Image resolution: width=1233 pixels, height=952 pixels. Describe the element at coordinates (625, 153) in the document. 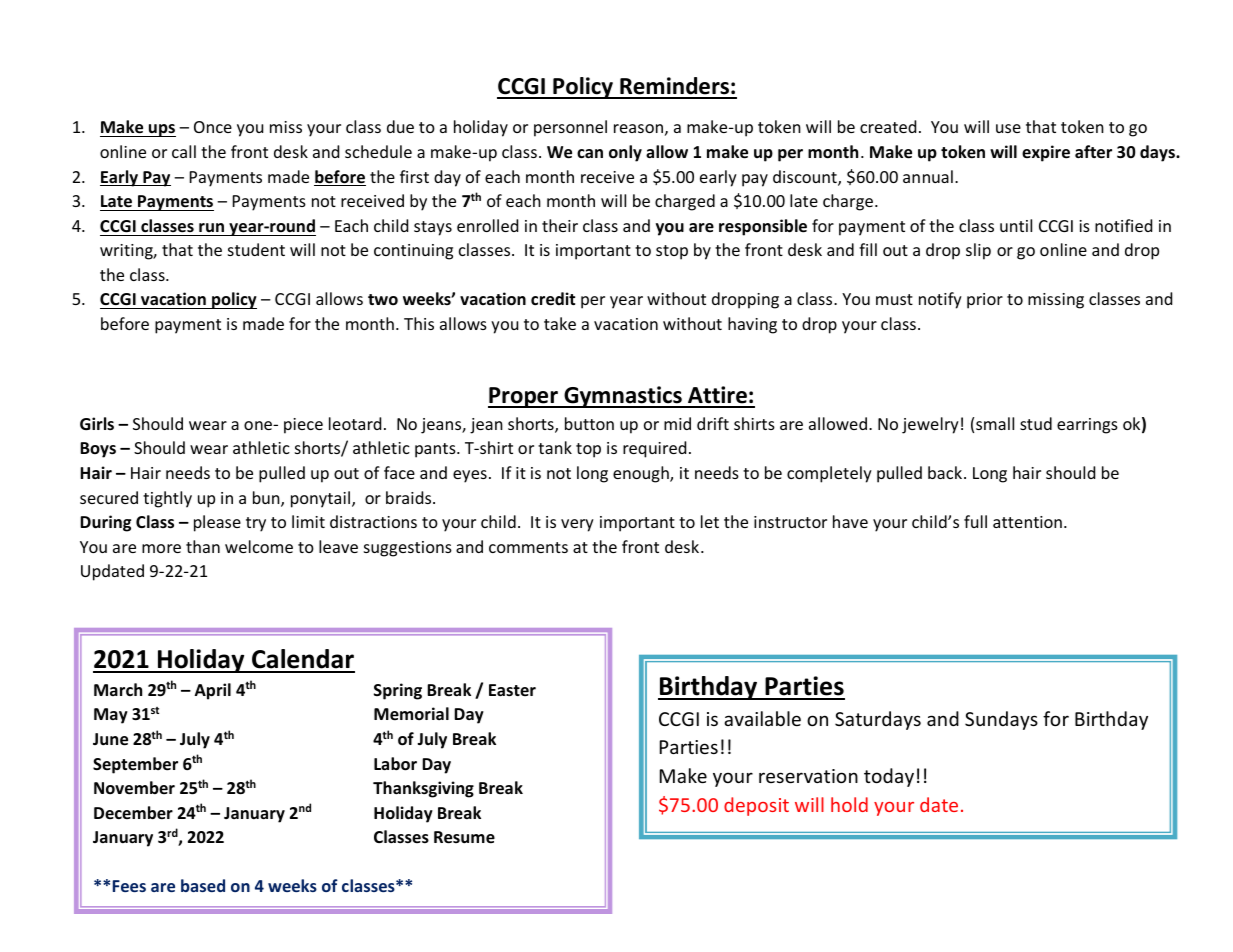

I see `only` at that location.
